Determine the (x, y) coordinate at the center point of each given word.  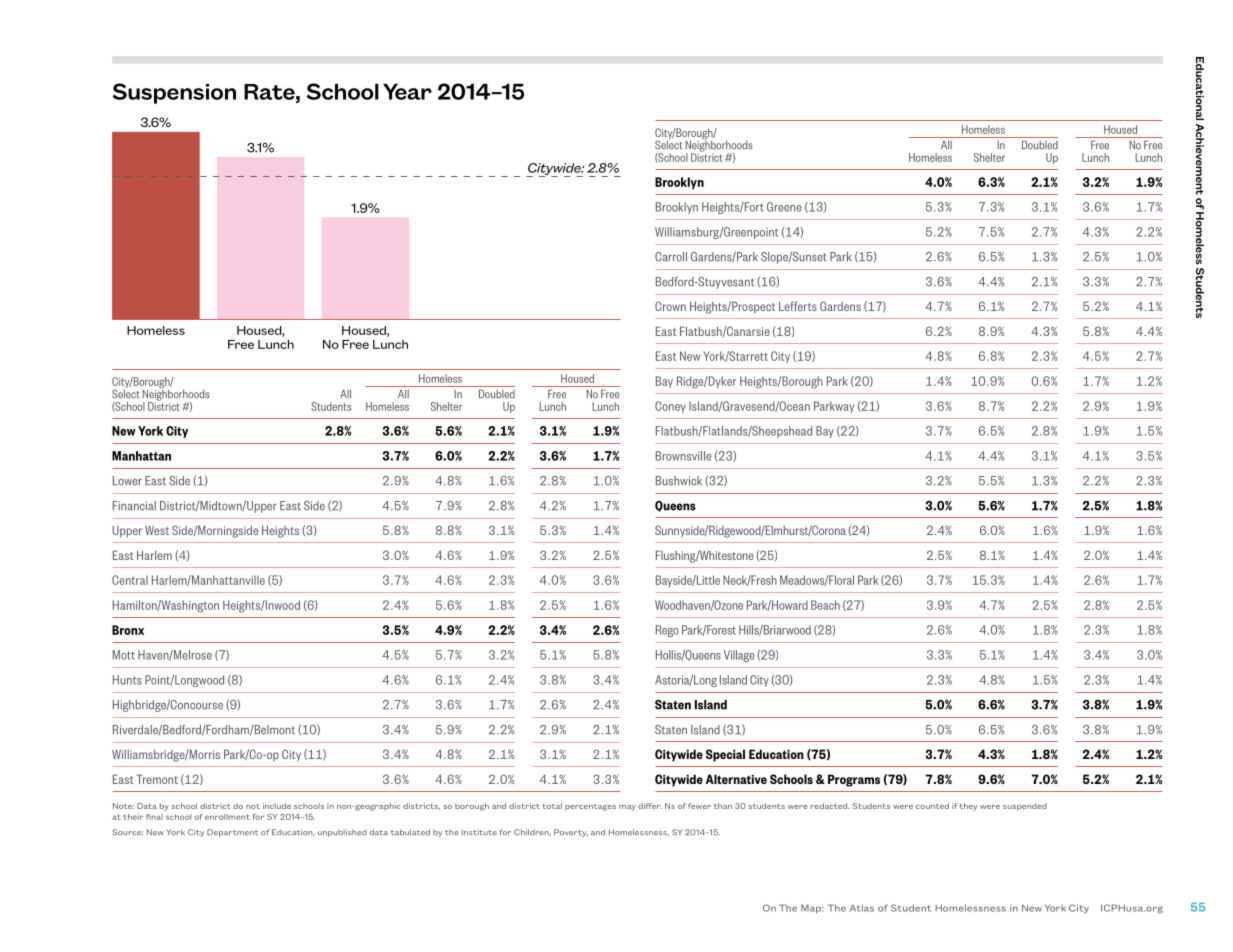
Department (232, 833)
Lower (127, 481)
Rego (667, 631)
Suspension (174, 93)
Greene (784, 207)
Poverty (571, 833)
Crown (670, 306)
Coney (670, 407)
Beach (825, 605)
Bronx (128, 630)
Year (407, 92)
